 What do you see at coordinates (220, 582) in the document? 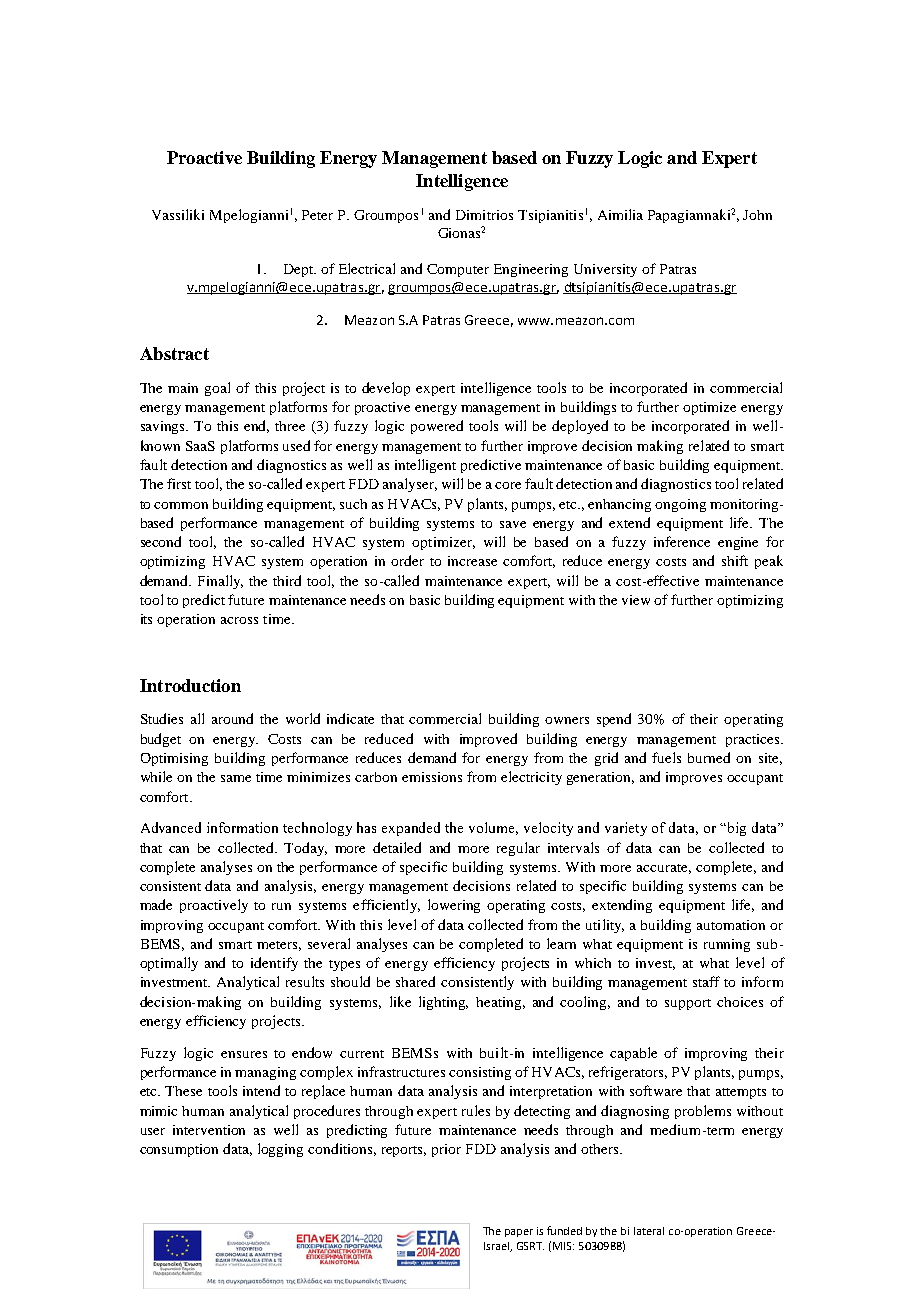
I see `Finally` at bounding box center [220, 582].
